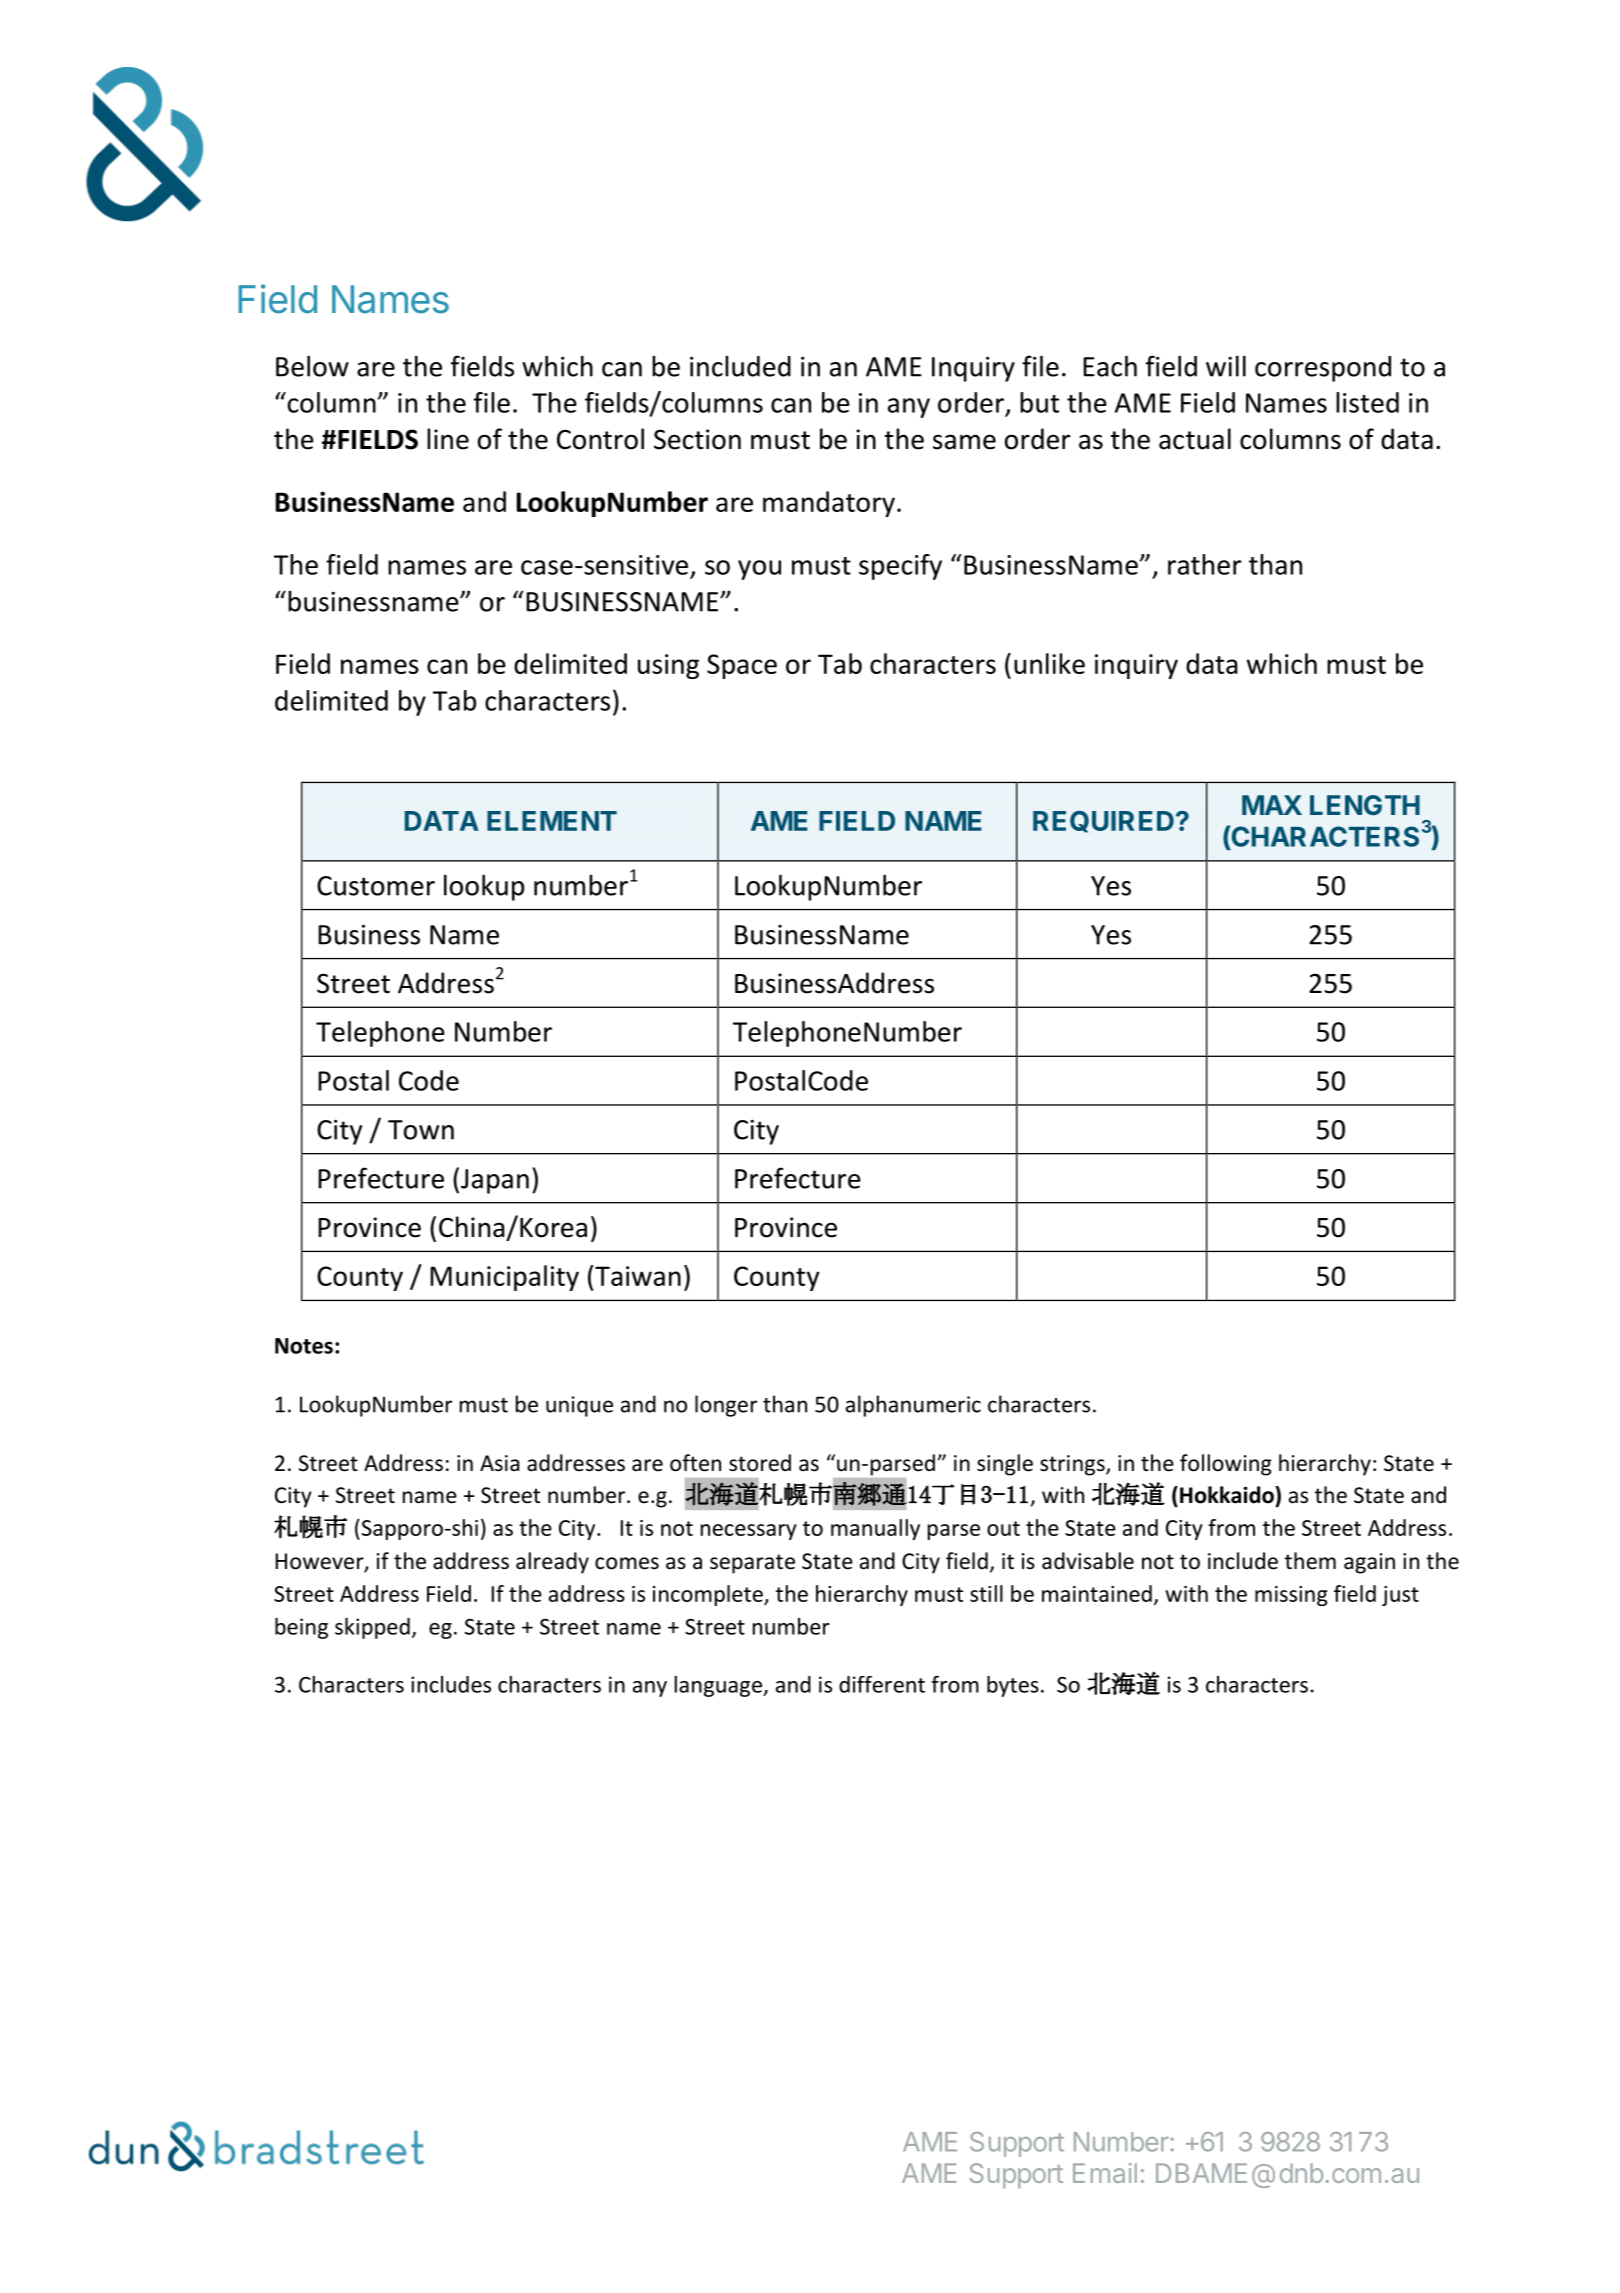  What do you see at coordinates (372, 1628) in the screenshot?
I see `skipped` at bounding box center [372, 1628].
